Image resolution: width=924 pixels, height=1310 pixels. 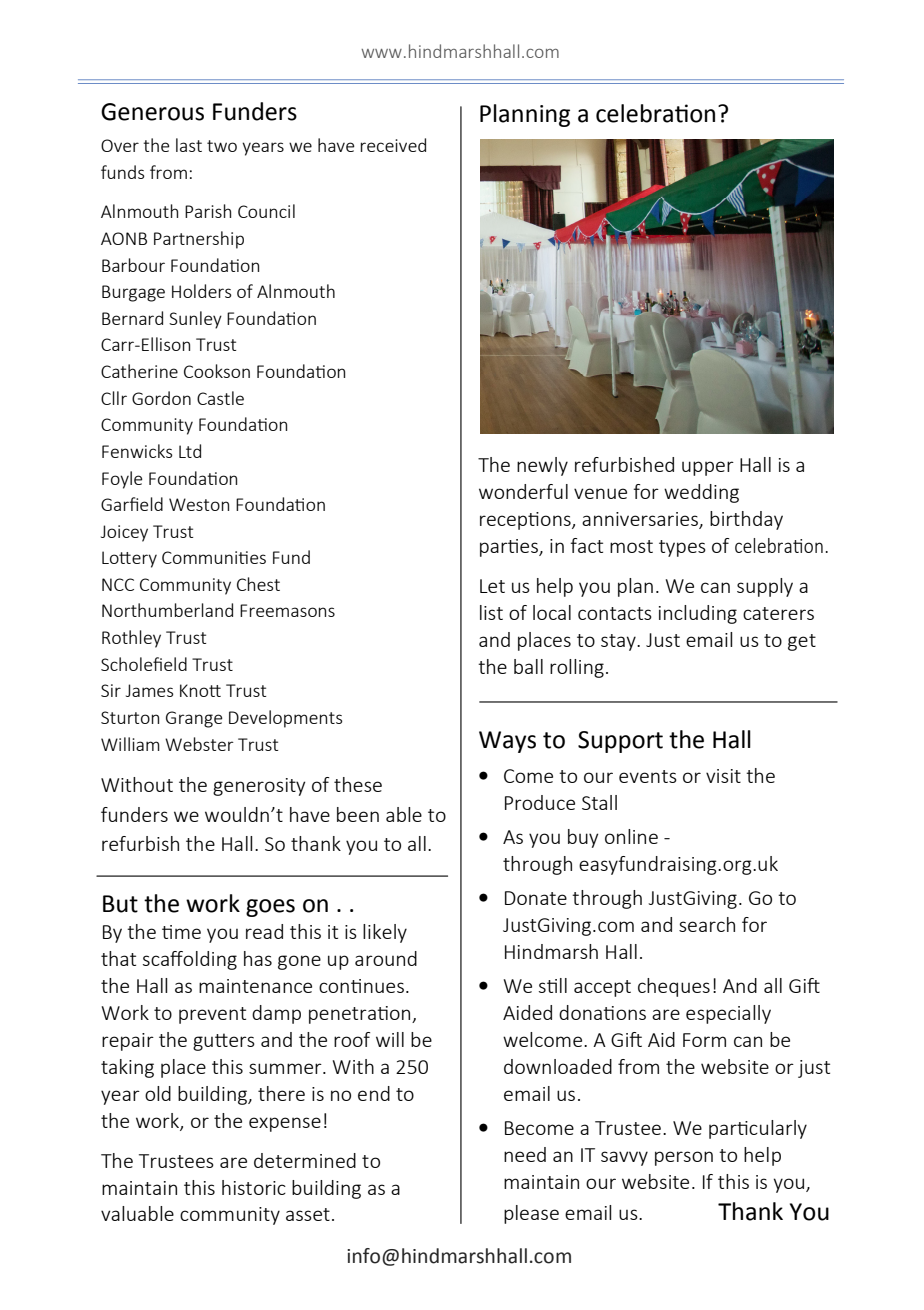 I want to click on ball, so click(x=528, y=666).
